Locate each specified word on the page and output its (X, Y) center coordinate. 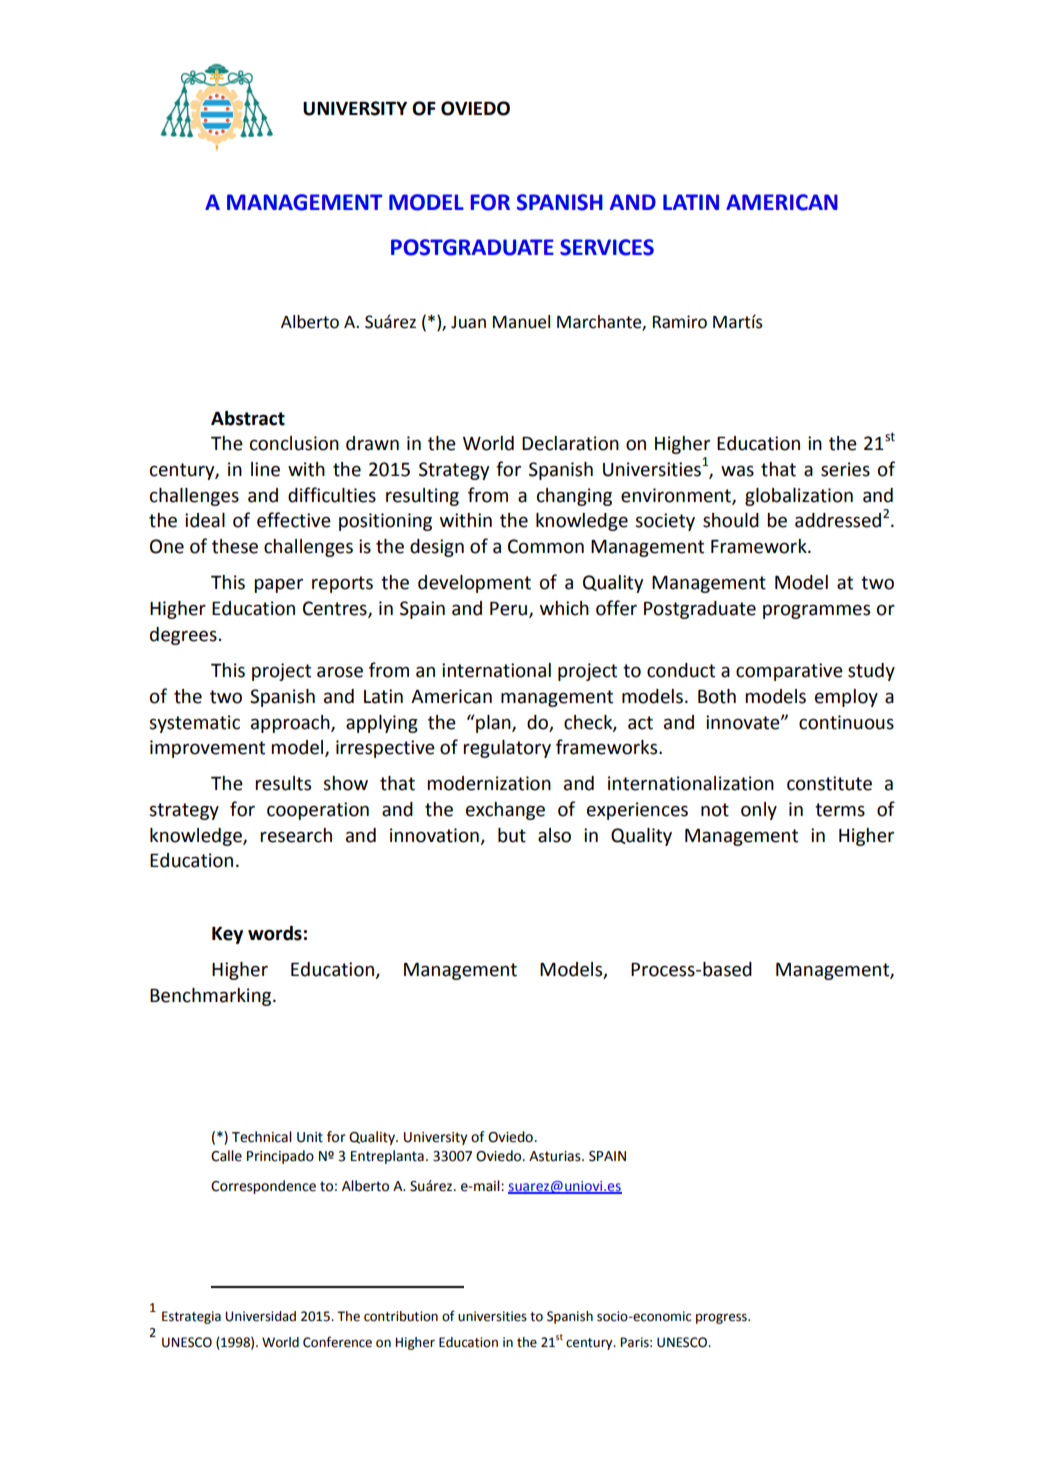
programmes (816, 611)
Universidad (260, 1316)
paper (278, 585)
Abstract (248, 418)
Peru (510, 610)
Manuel (521, 322)
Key (227, 935)
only (759, 811)
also (554, 835)
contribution (401, 1316)
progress (722, 1318)
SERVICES (607, 247)
